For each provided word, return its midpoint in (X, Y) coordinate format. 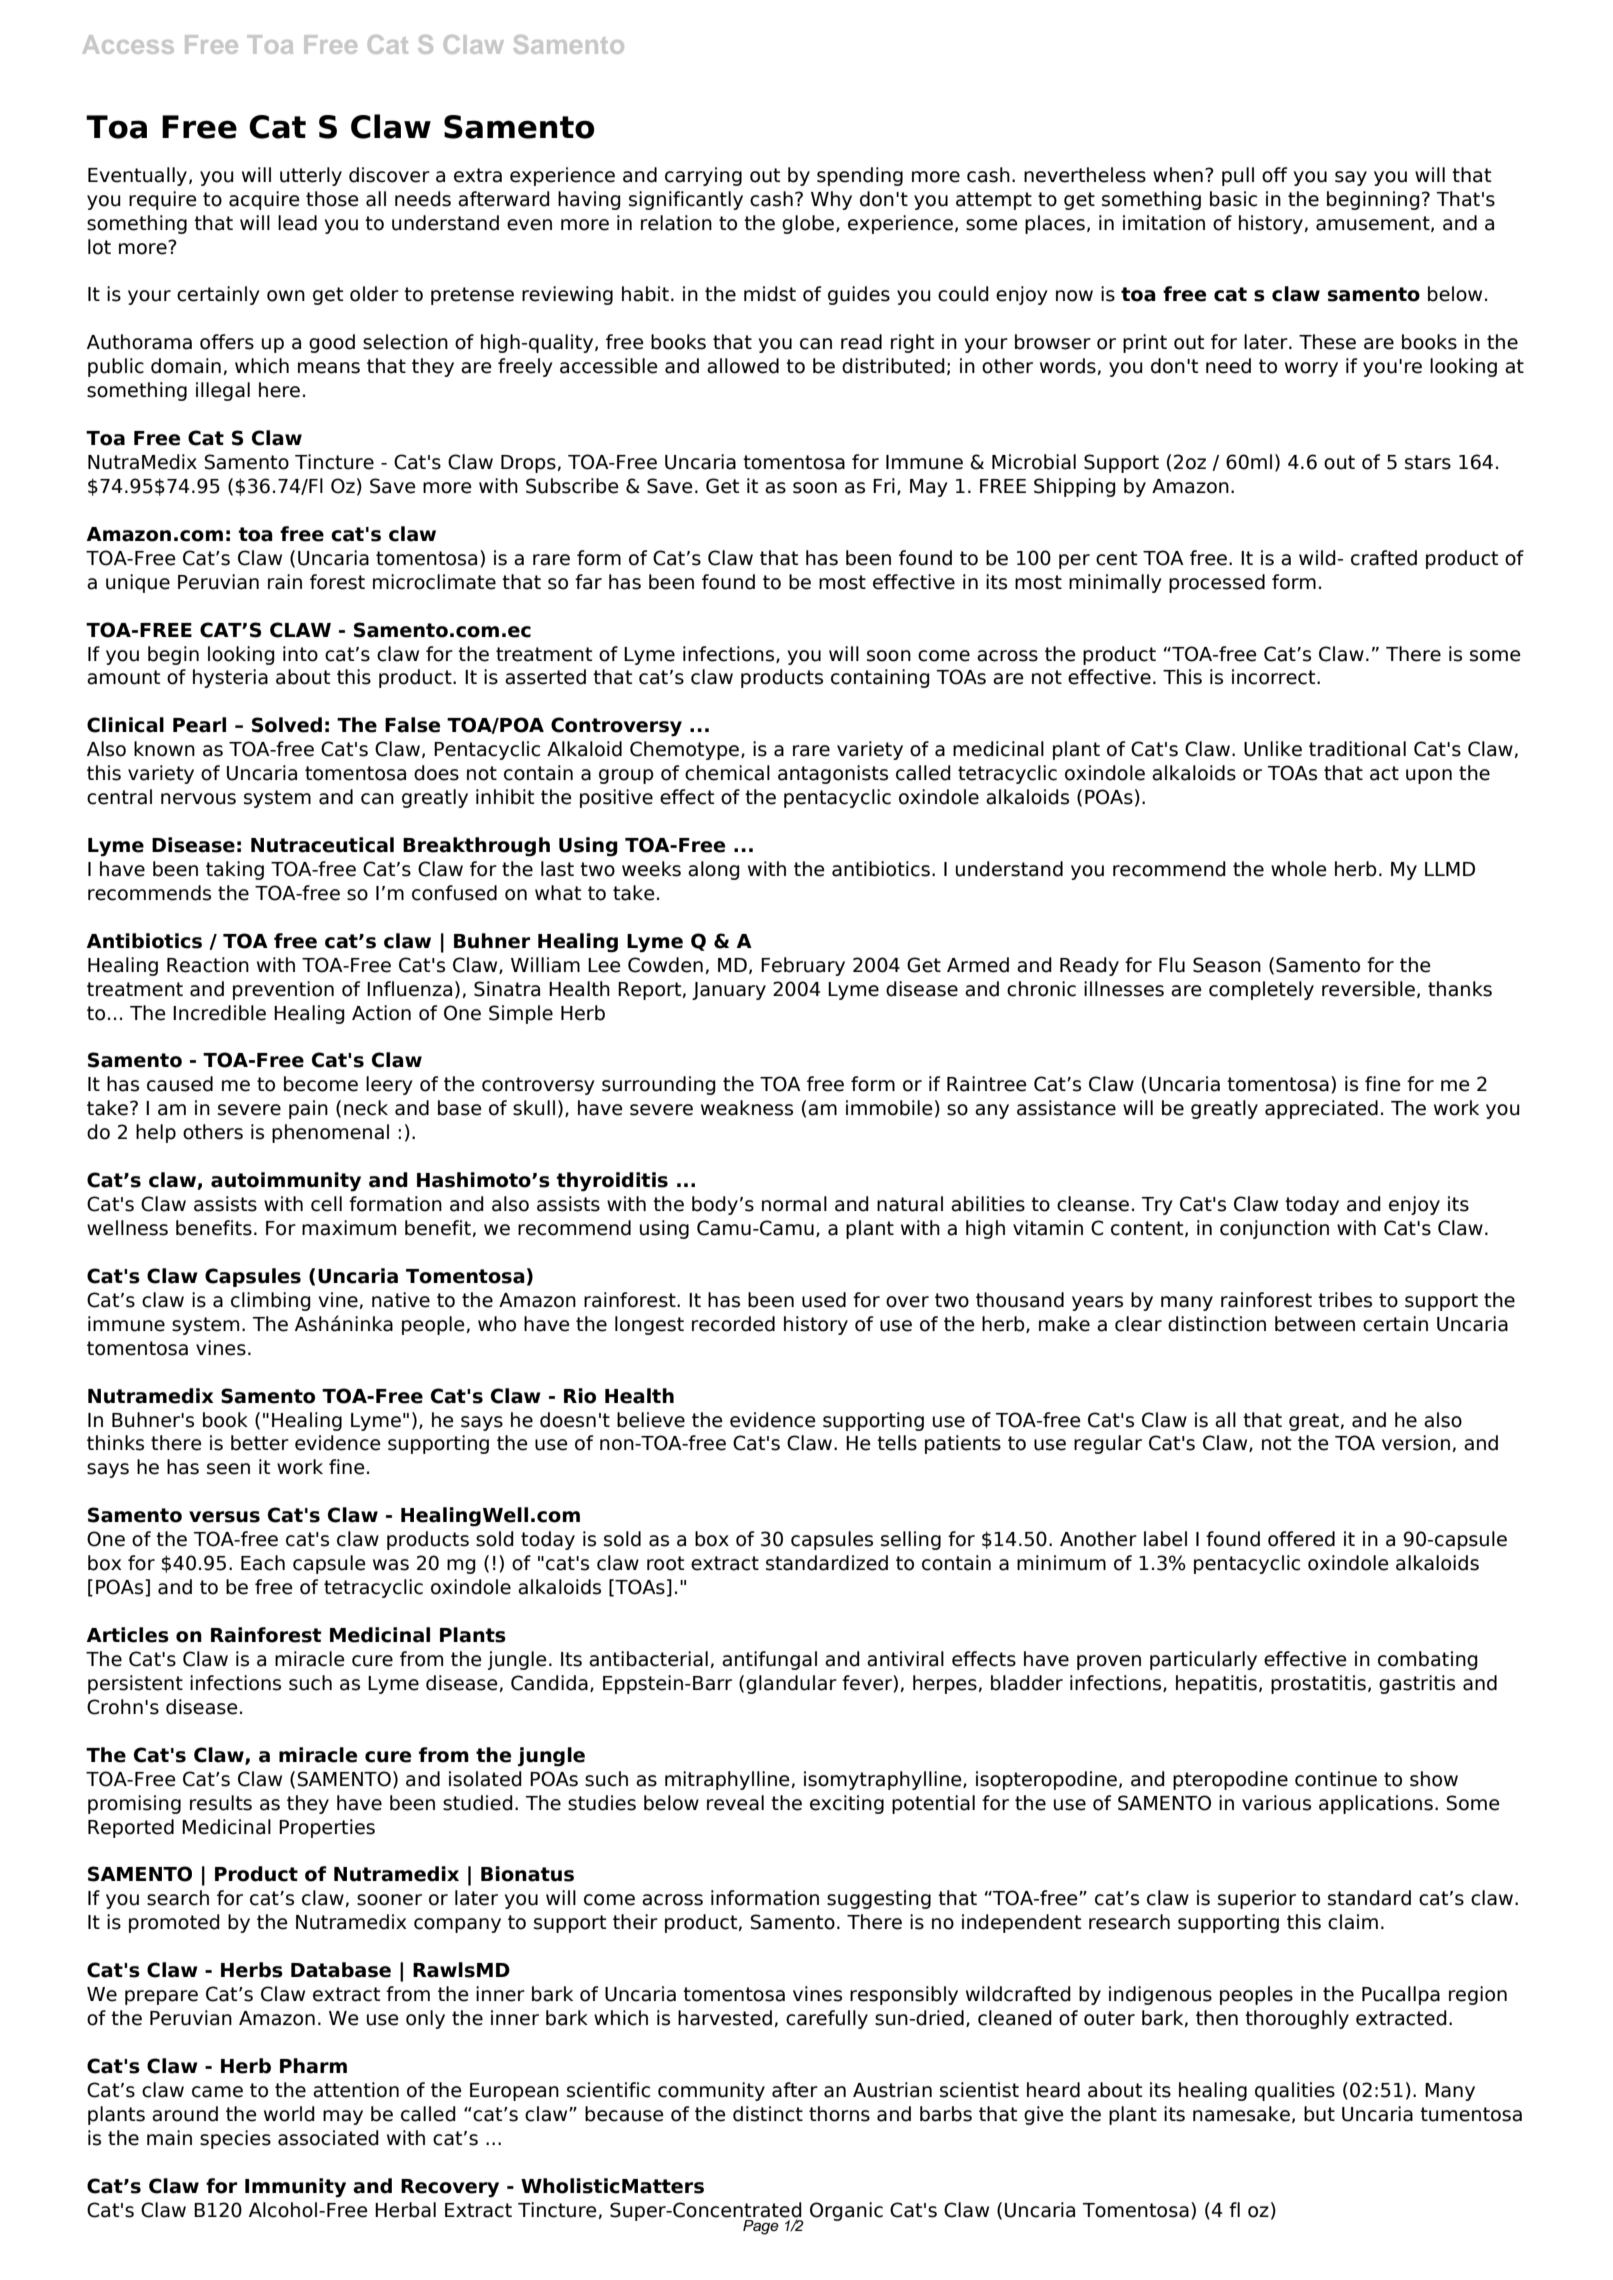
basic (1233, 199)
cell (326, 1204)
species (235, 2139)
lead (297, 223)
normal (794, 1204)
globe (809, 224)
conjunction (1274, 1229)
